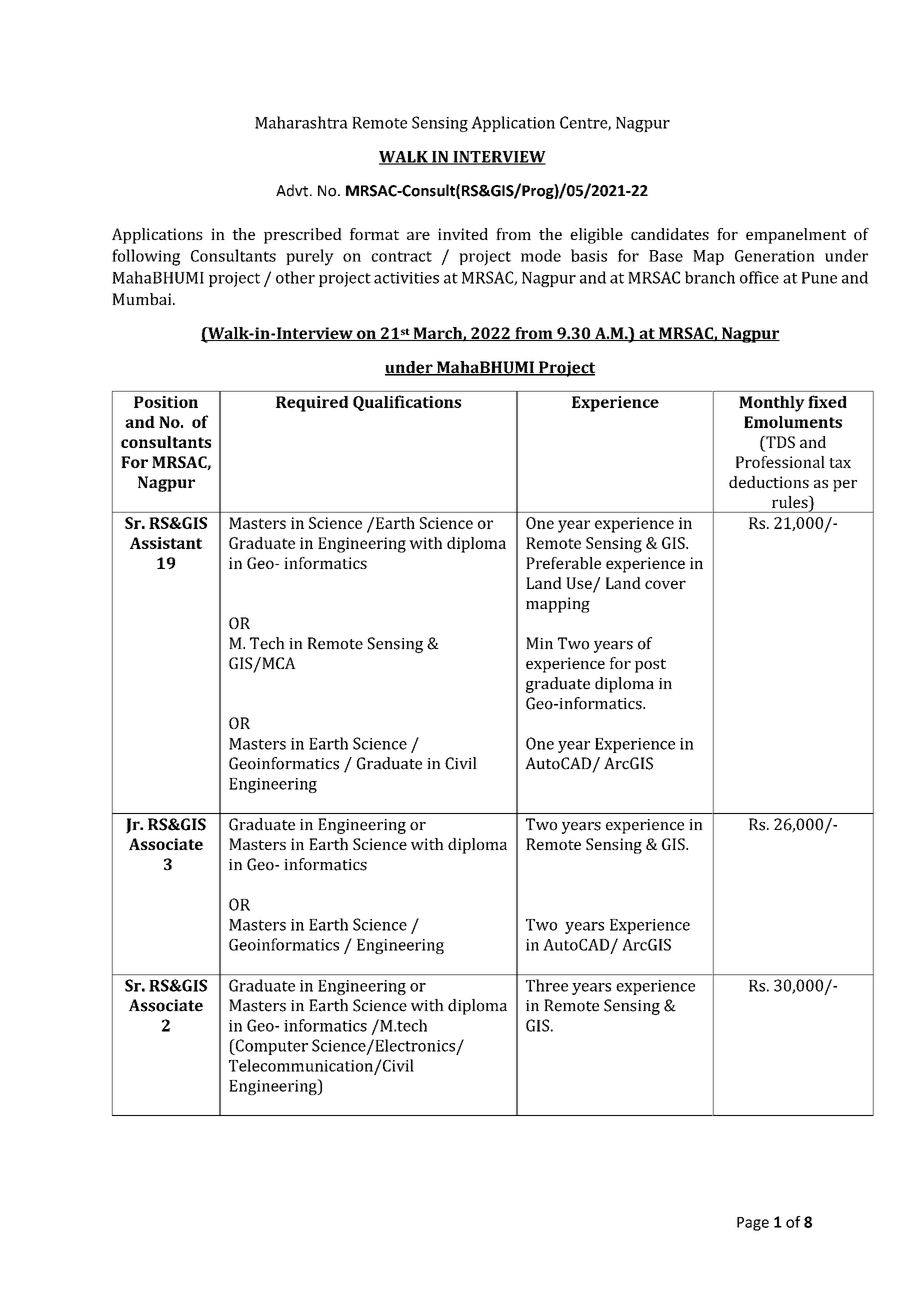 Image resolution: width=924 pixels, height=1308 pixels. I want to click on Generation, so click(775, 256).
